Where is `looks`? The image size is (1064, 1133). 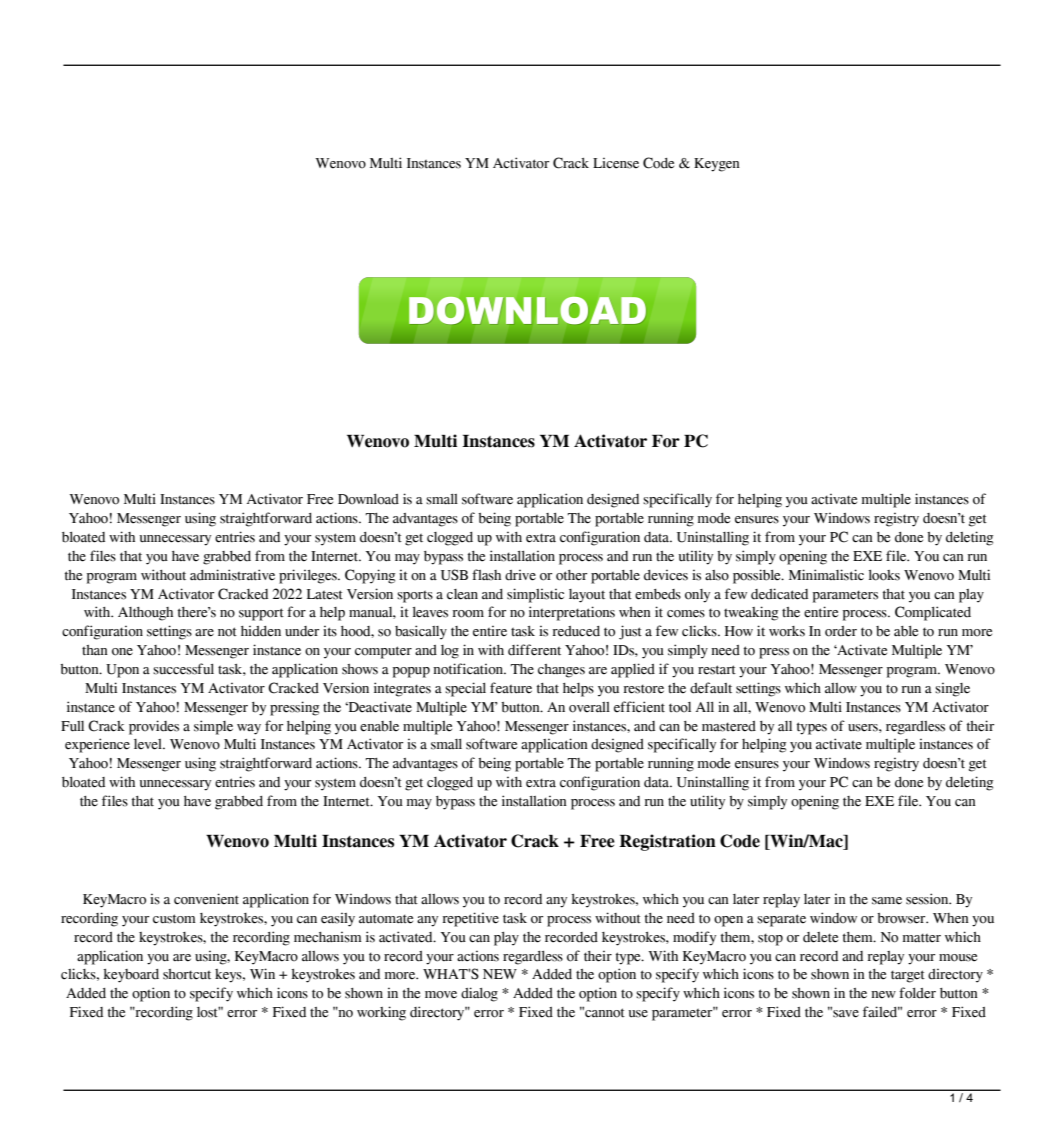 looks is located at coordinates (884, 575).
